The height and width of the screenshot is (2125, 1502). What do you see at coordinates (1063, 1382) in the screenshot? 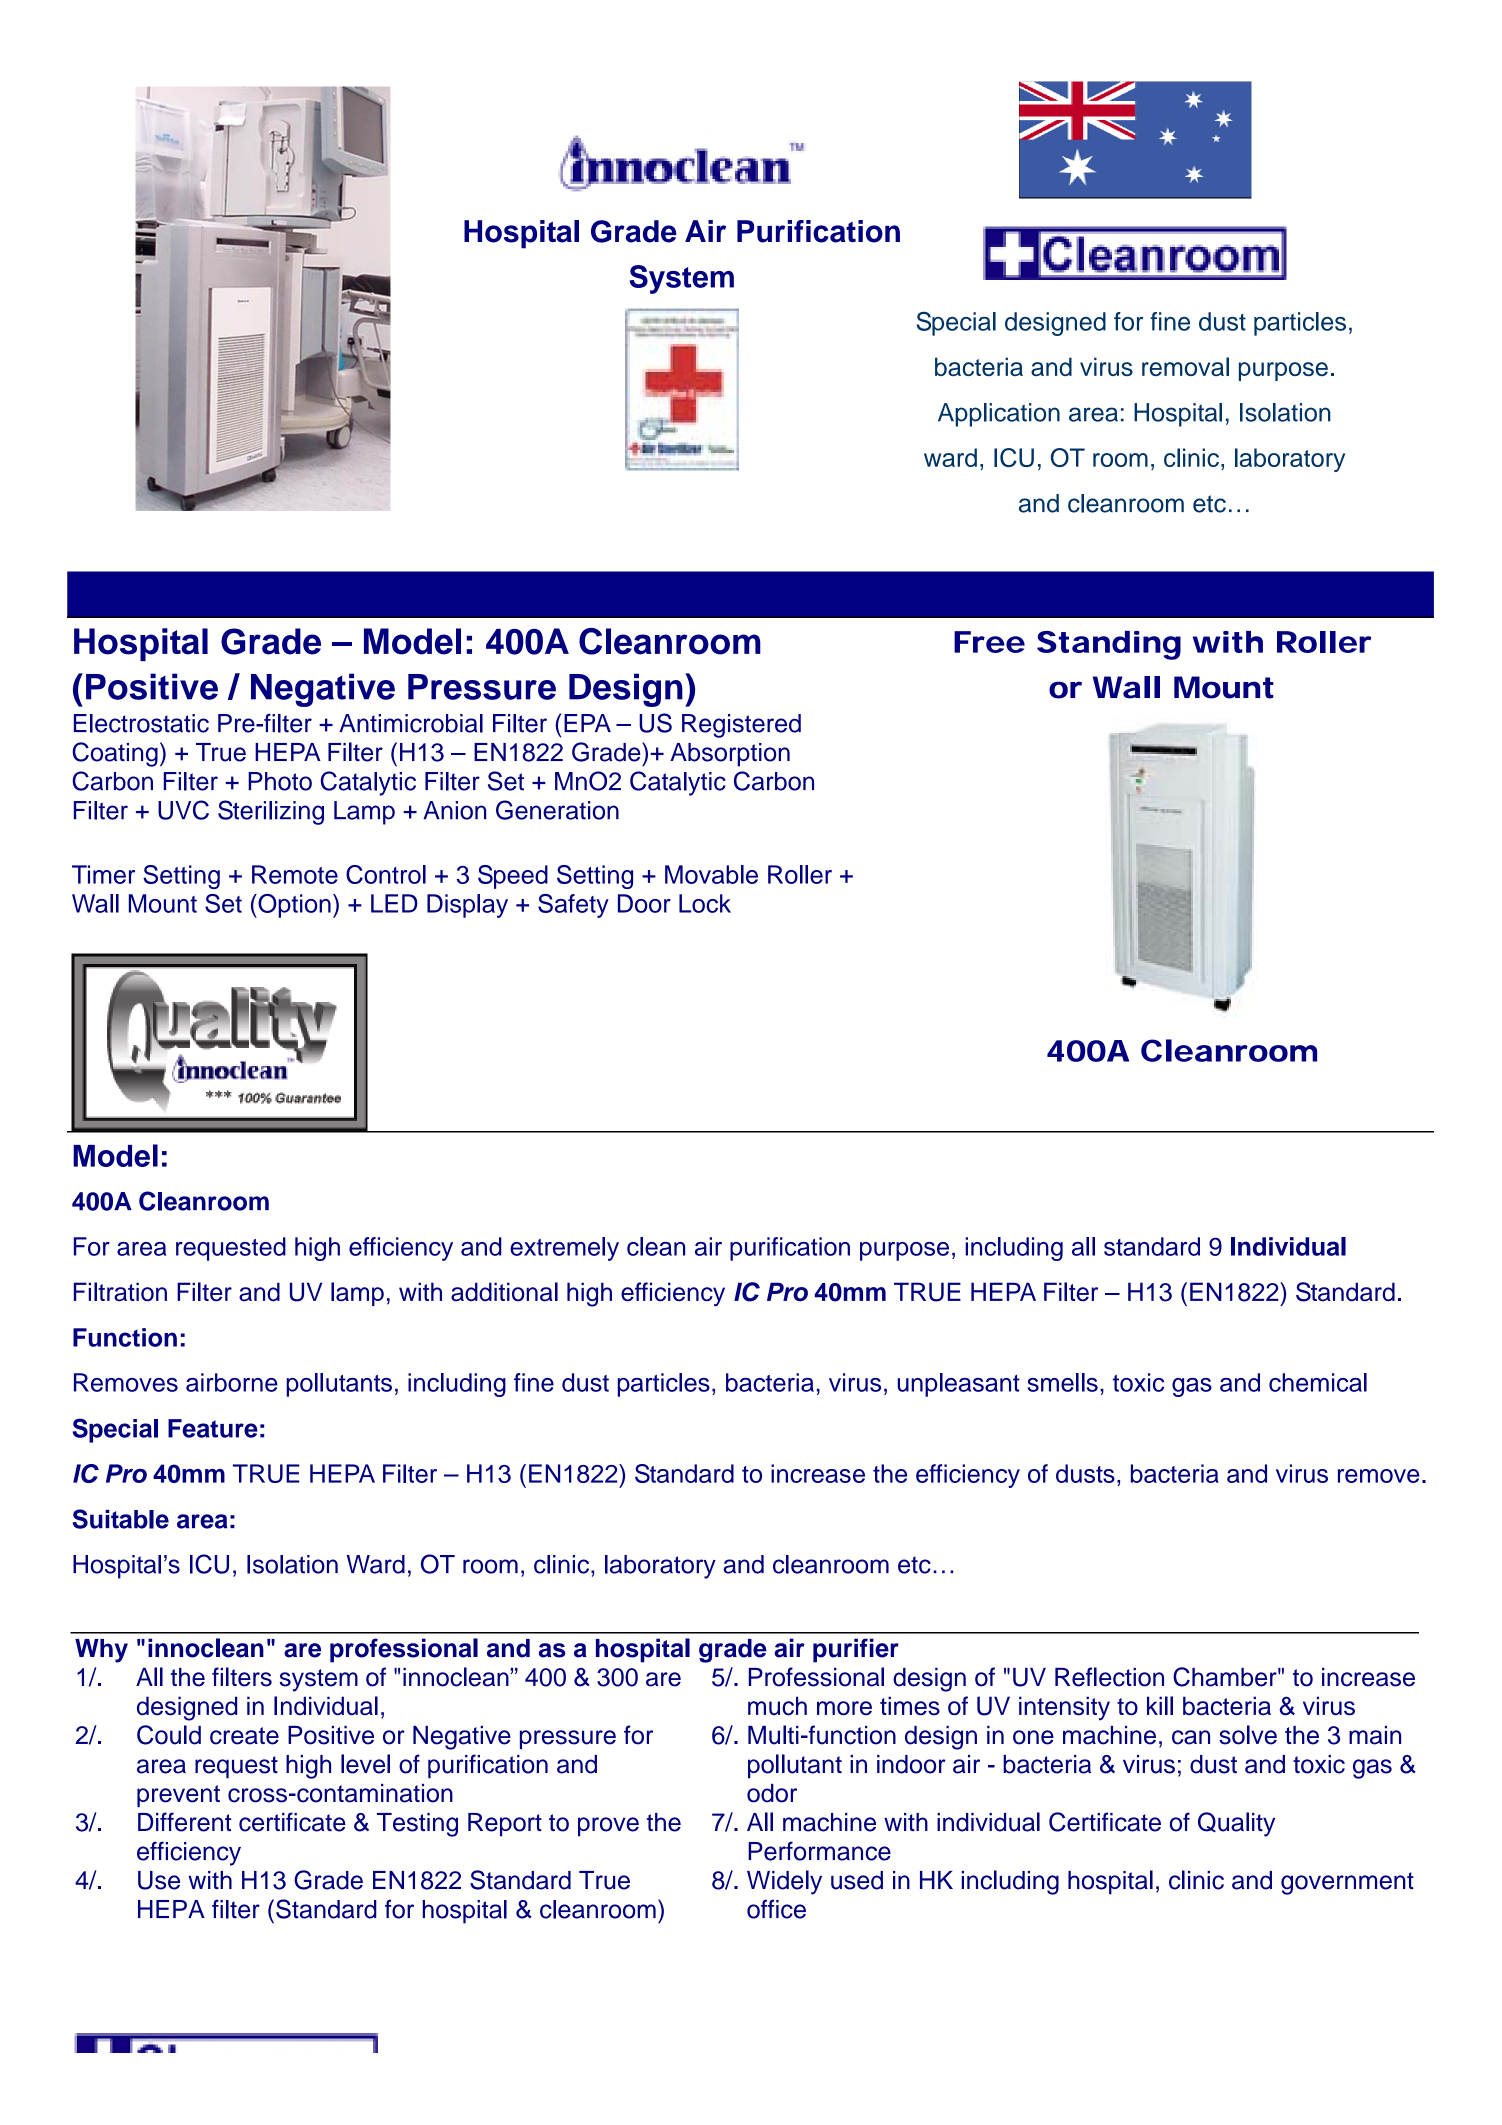
I see `smells` at bounding box center [1063, 1382].
